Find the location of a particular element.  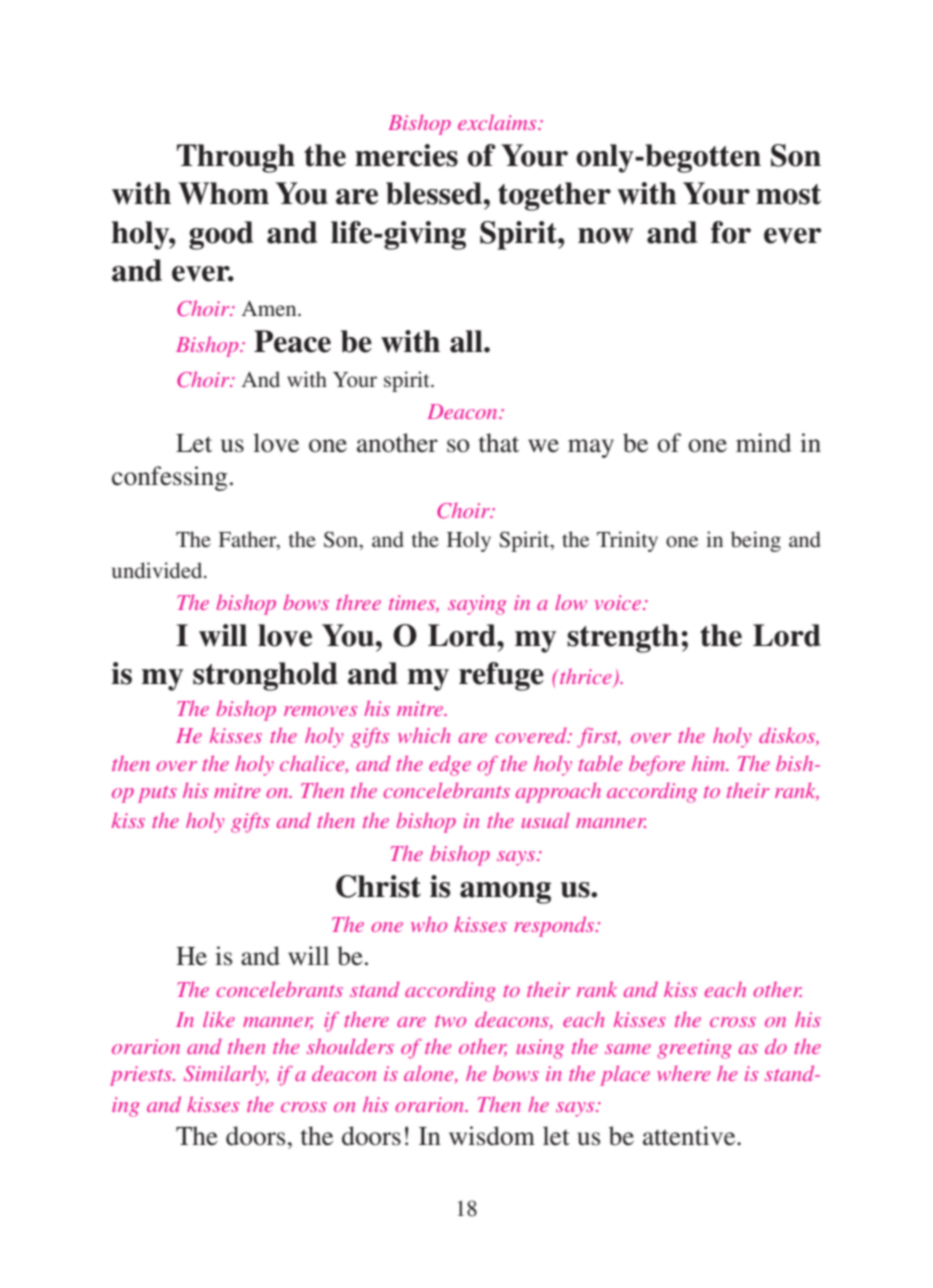

removes is located at coordinates (320, 711).
